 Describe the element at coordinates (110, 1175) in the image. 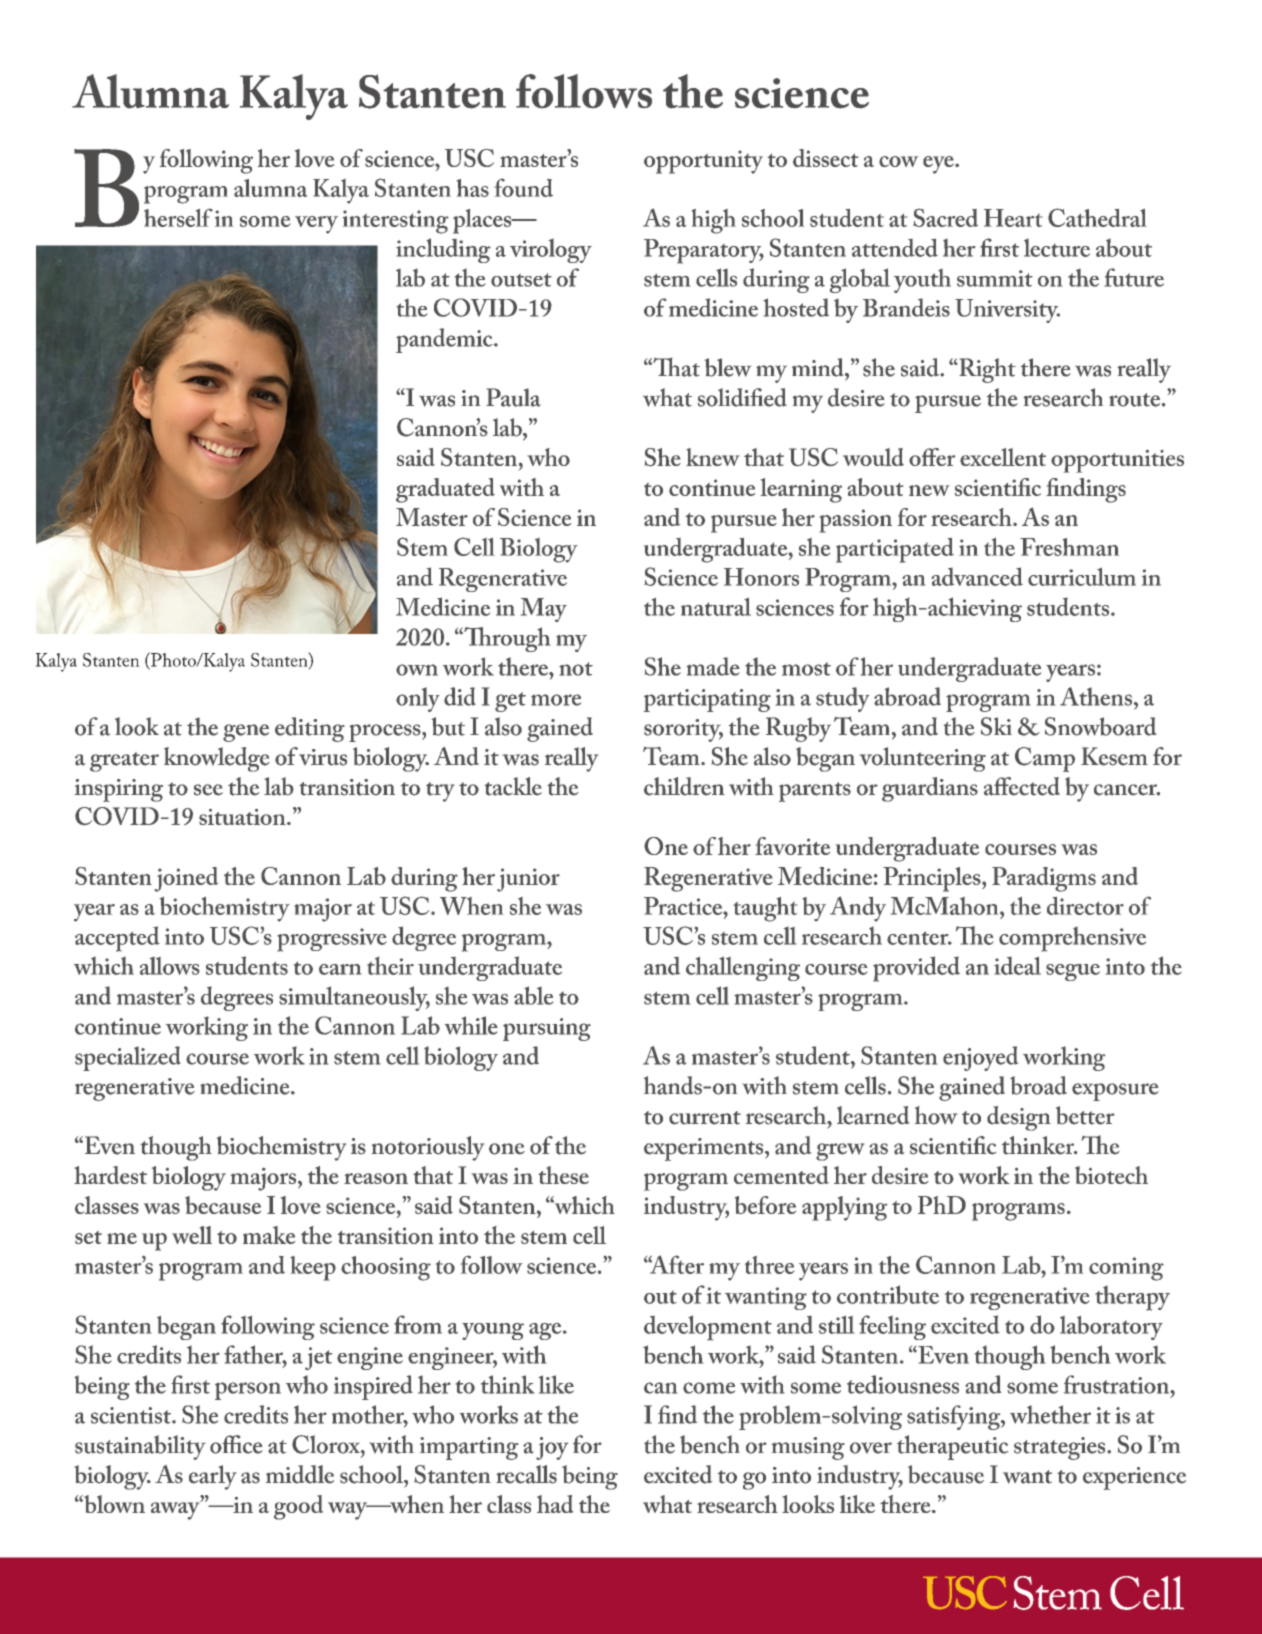

I see `hardest` at that location.
